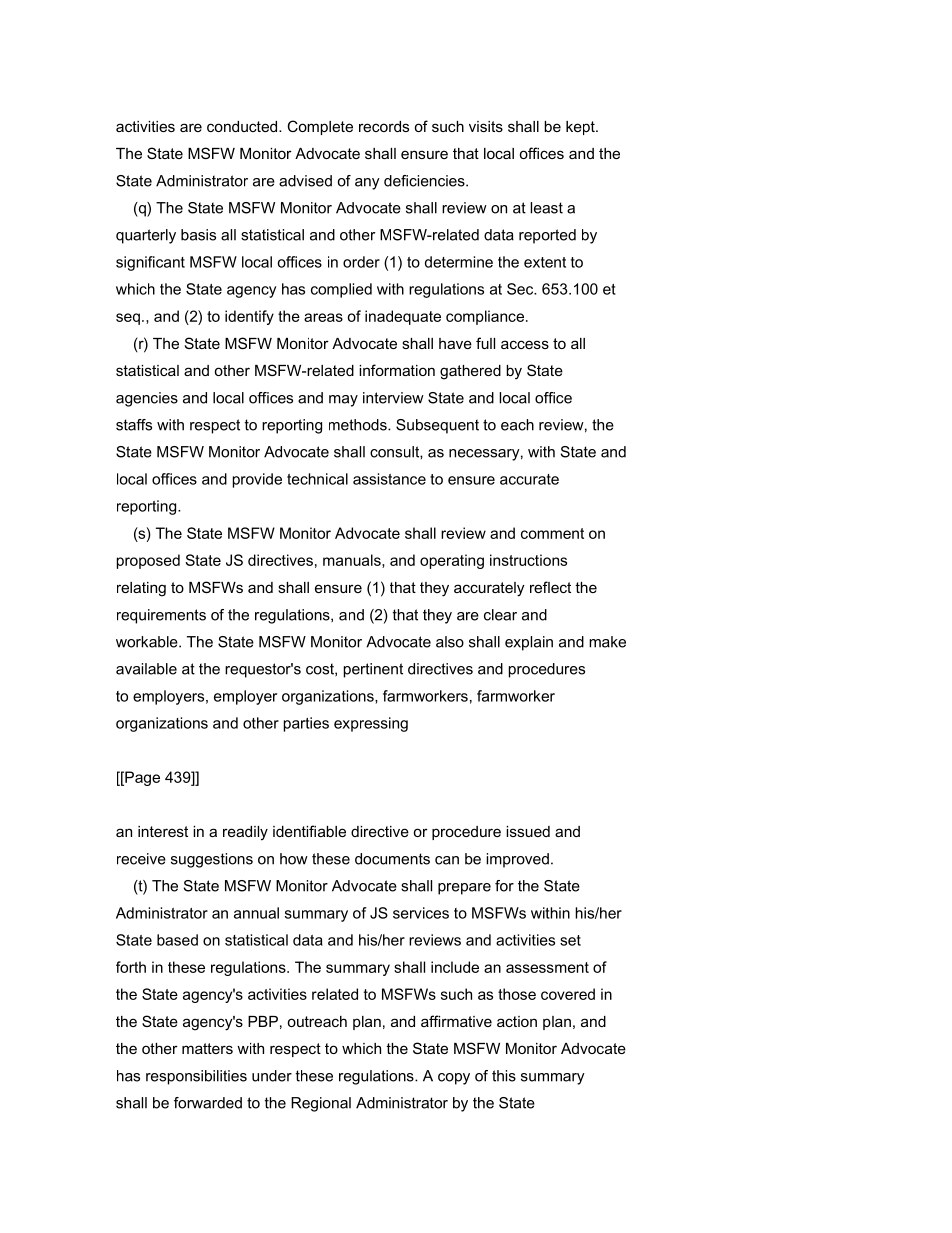 The image size is (952, 1233). What do you see at coordinates (161, 616) in the page?
I see `requirements` at bounding box center [161, 616].
